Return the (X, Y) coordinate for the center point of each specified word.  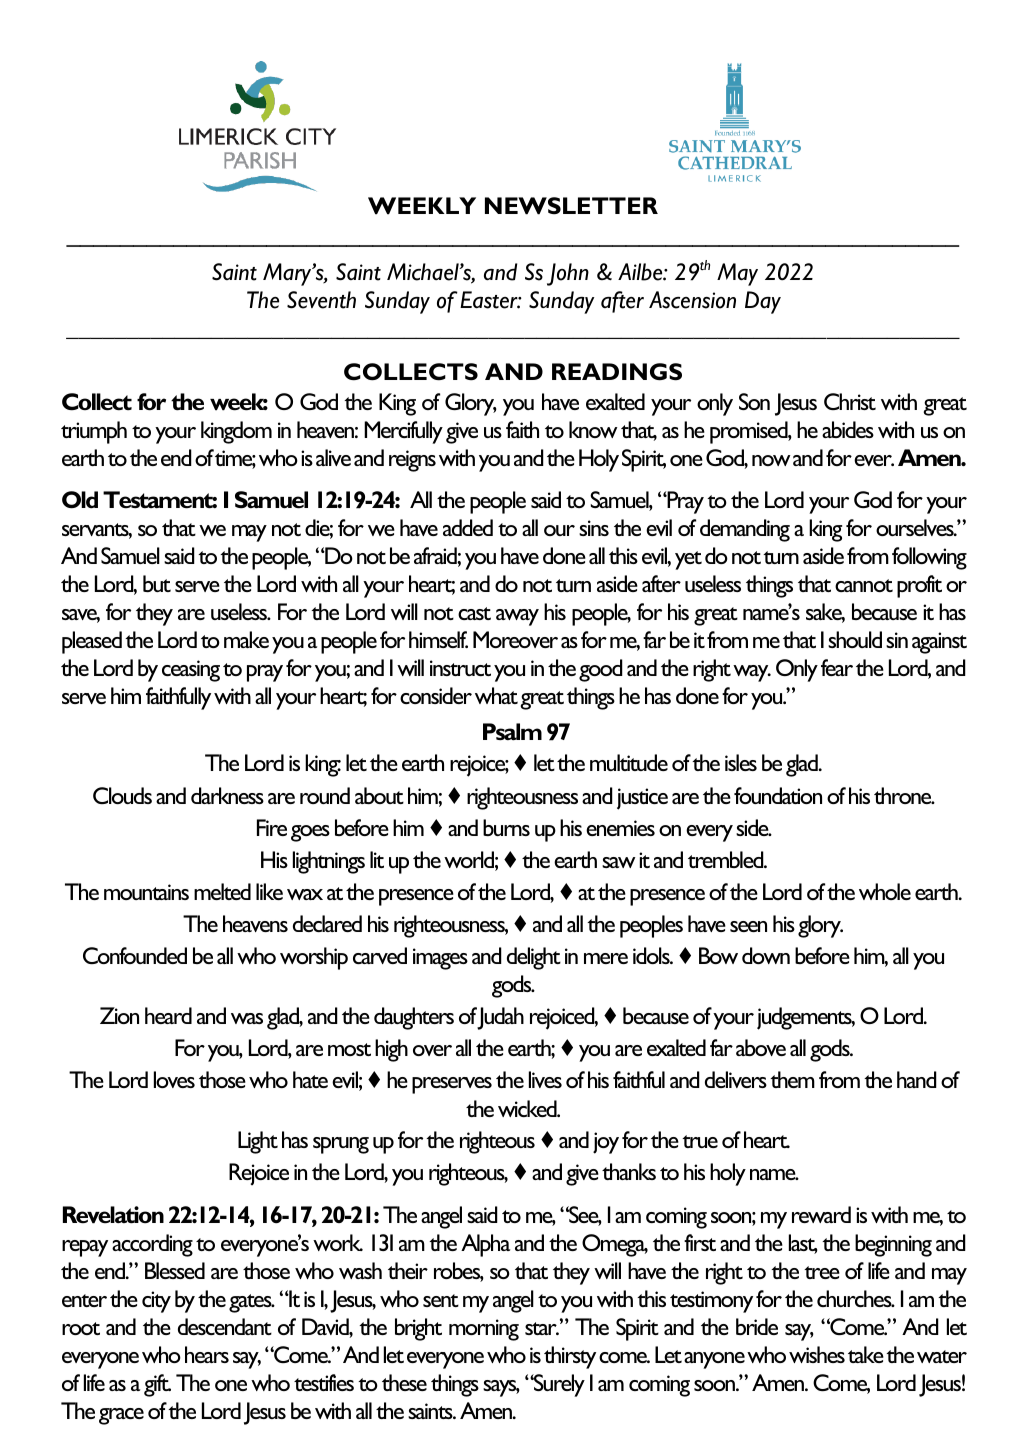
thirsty (570, 1357)
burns (506, 827)
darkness (227, 795)
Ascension (692, 300)
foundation (778, 795)
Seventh (321, 300)
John (568, 274)
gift (157, 1385)
